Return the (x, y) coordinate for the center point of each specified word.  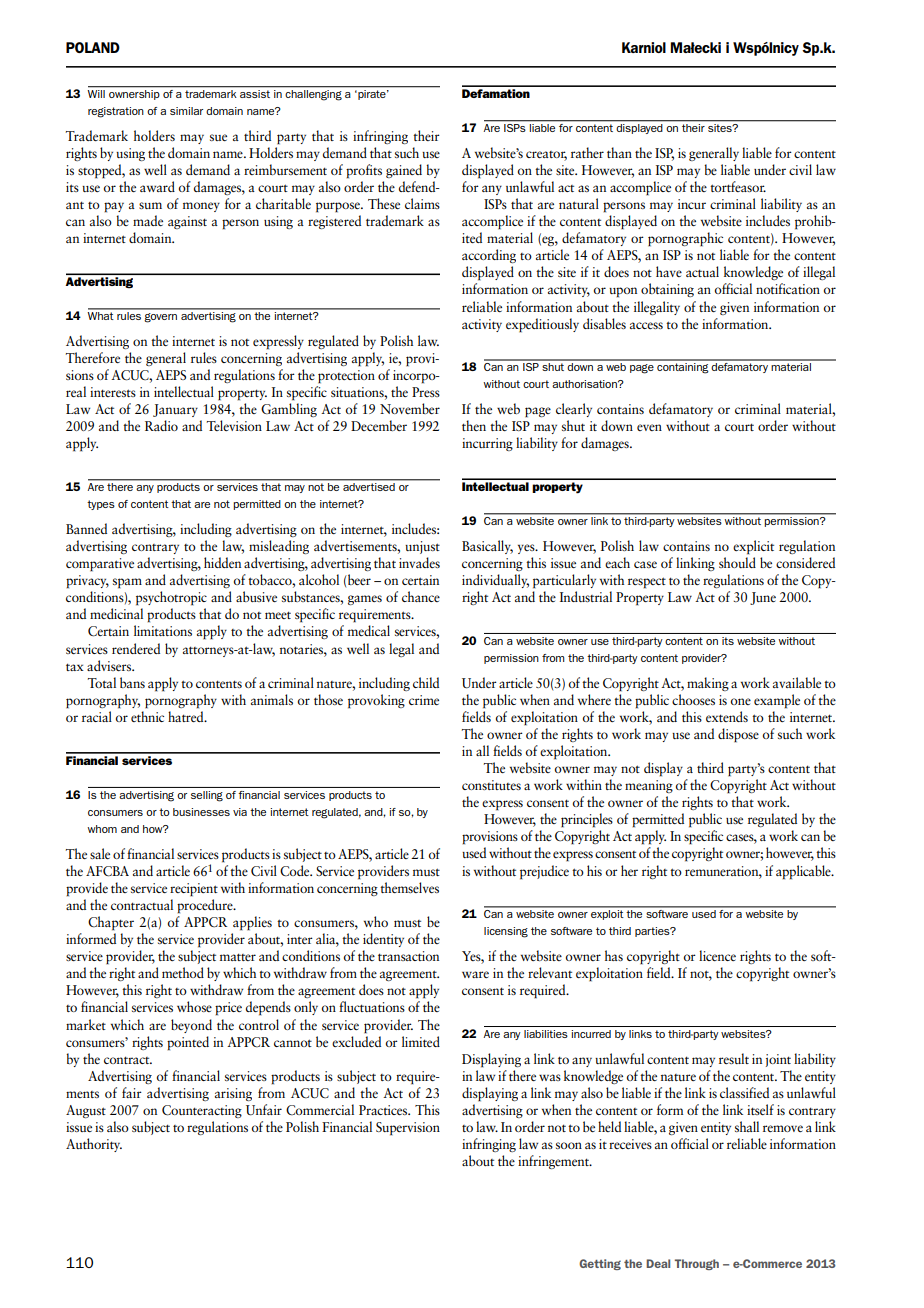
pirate (372, 95)
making (708, 684)
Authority (94, 1145)
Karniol (644, 47)
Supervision (408, 1129)
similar (186, 111)
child (426, 682)
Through (697, 1264)
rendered (136, 648)
